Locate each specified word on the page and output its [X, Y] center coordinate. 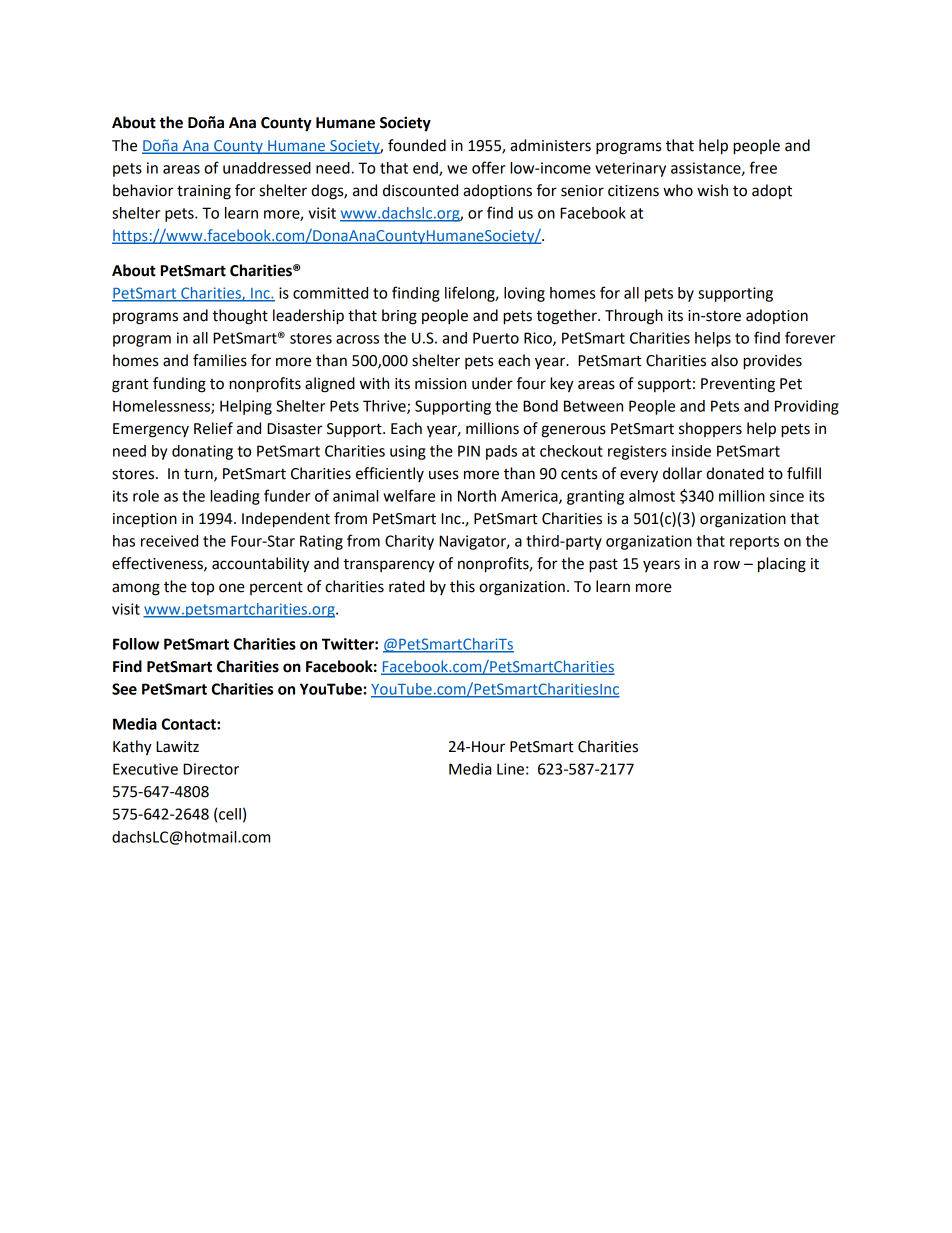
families [220, 360]
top [202, 588]
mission [440, 384]
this [462, 586]
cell [230, 814]
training [204, 192]
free [763, 167]
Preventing [738, 385]
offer [489, 167]
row [727, 565]
